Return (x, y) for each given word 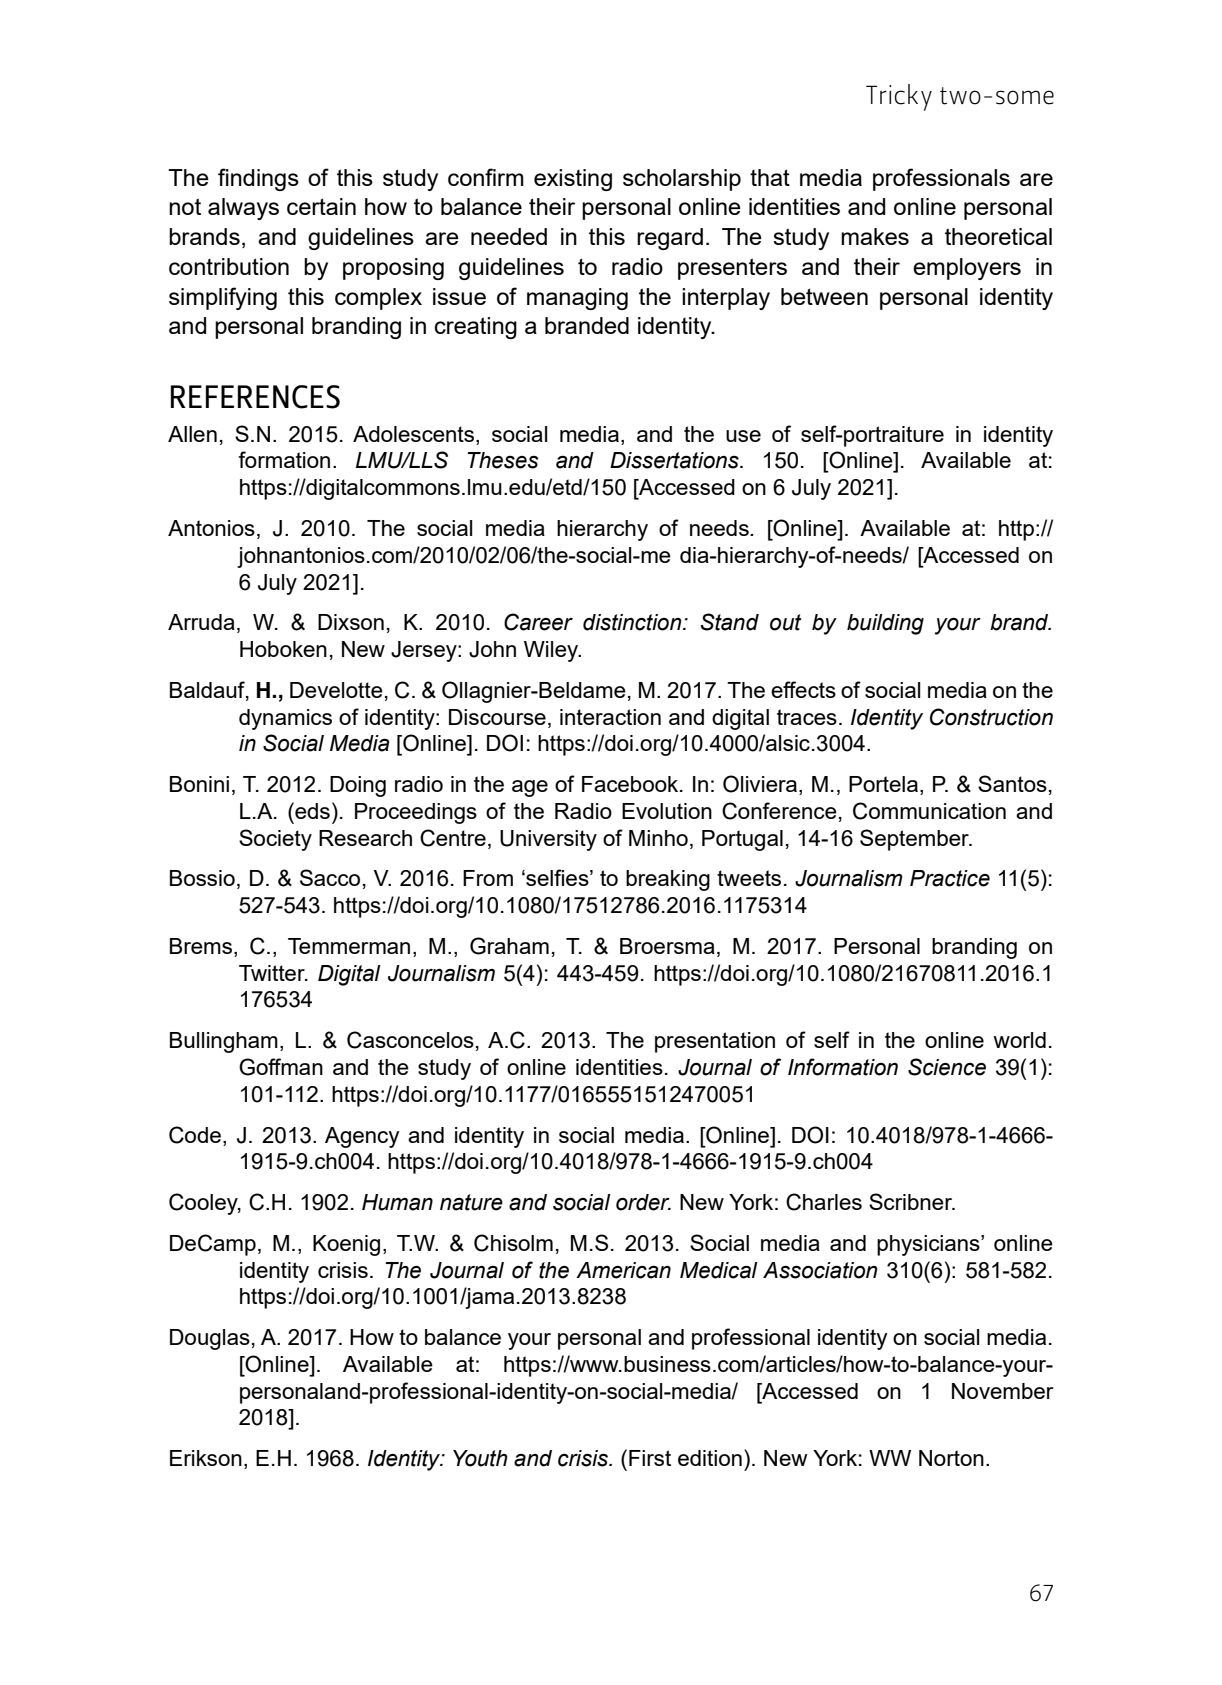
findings (258, 179)
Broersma (667, 946)
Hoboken (283, 649)
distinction (633, 622)
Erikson (206, 1458)
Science (947, 1067)
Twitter (273, 973)
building (885, 624)
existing (573, 180)
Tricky (899, 97)
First (650, 1458)
